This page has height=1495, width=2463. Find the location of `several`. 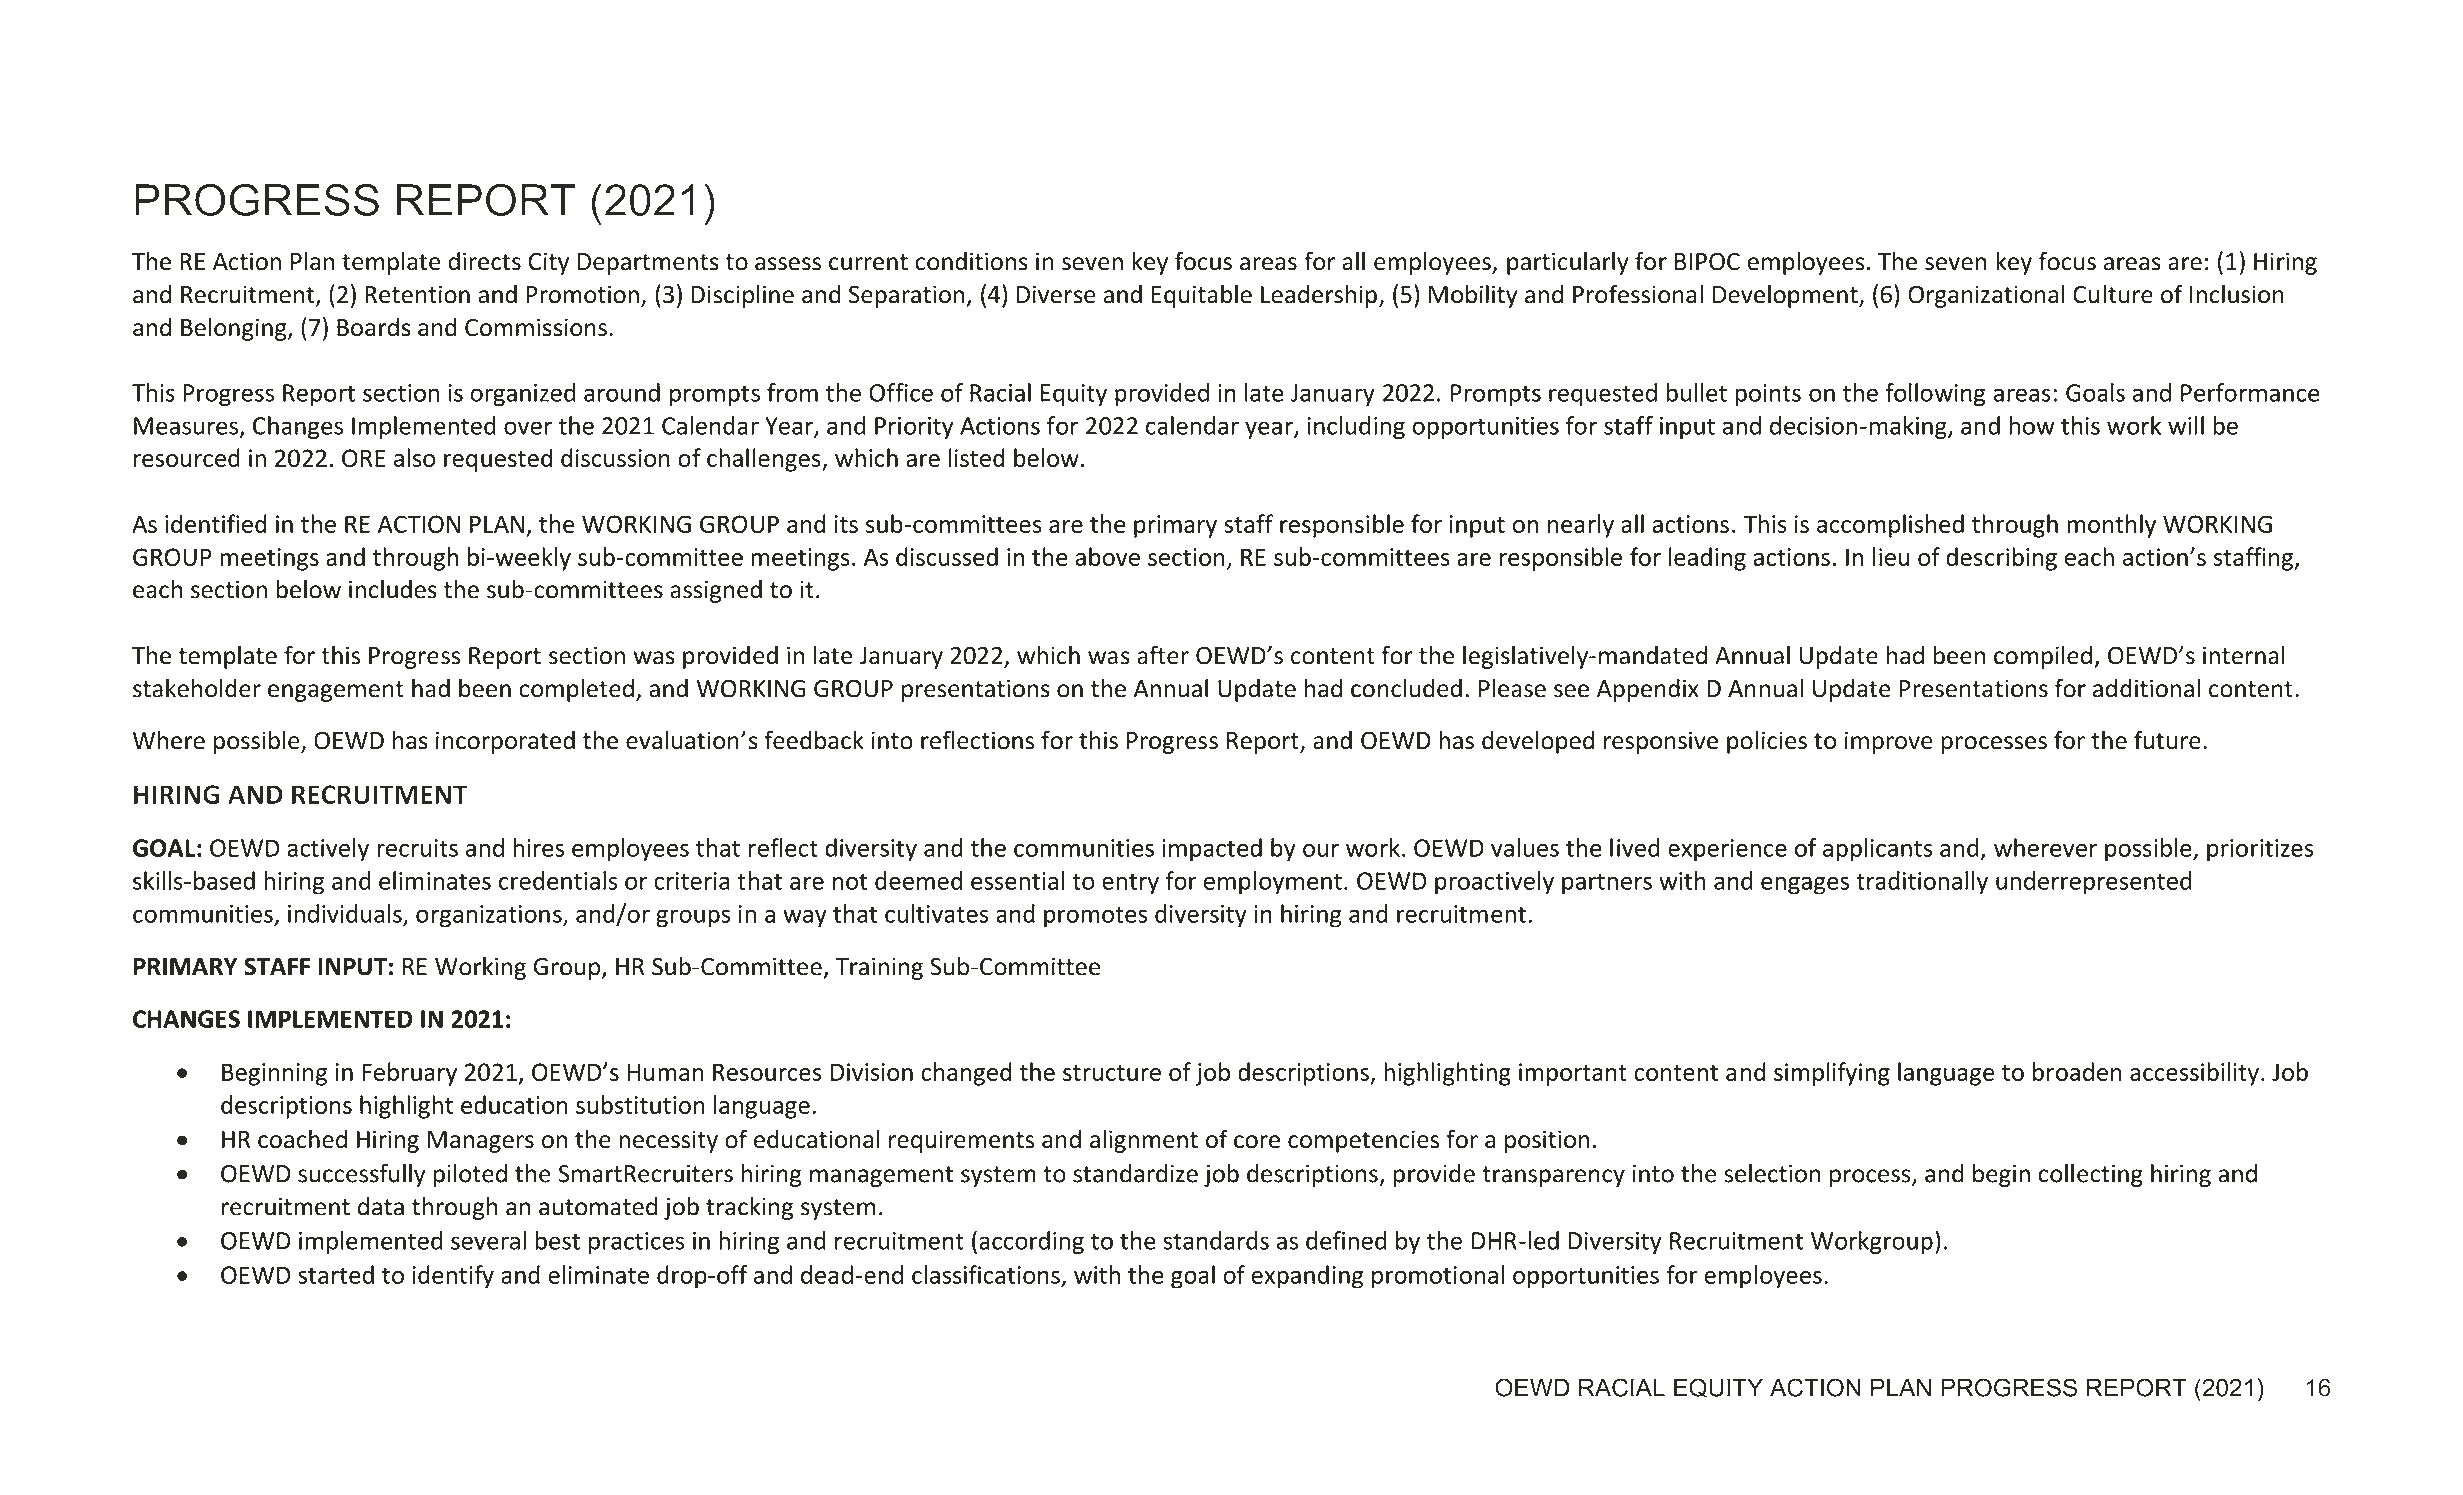

several is located at coordinates (488, 1240).
